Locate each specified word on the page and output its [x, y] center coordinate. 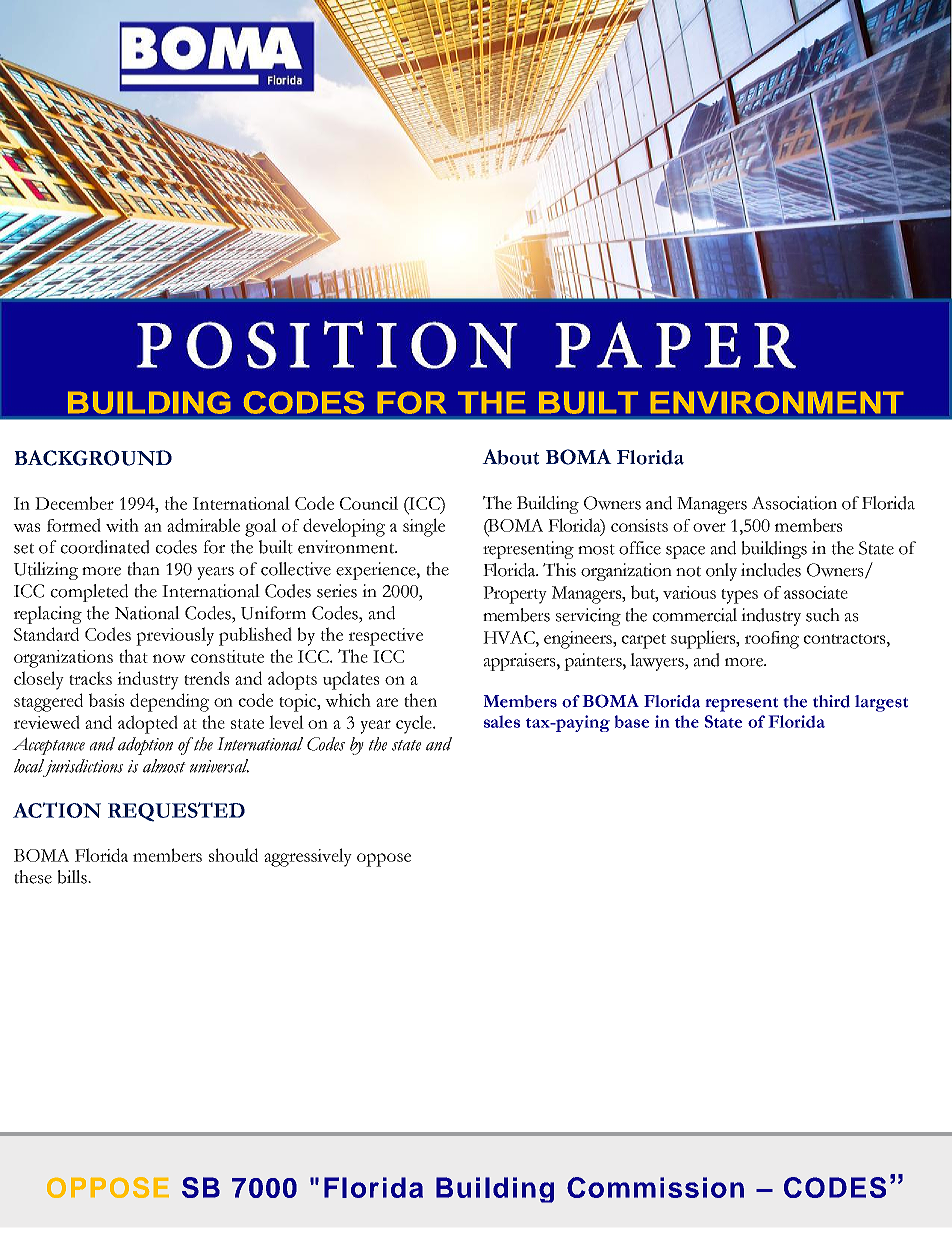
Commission [655, 1187]
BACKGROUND [93, 458]
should [233, 855]
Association [794, 503]
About [510, 457]
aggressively [308, 857]
